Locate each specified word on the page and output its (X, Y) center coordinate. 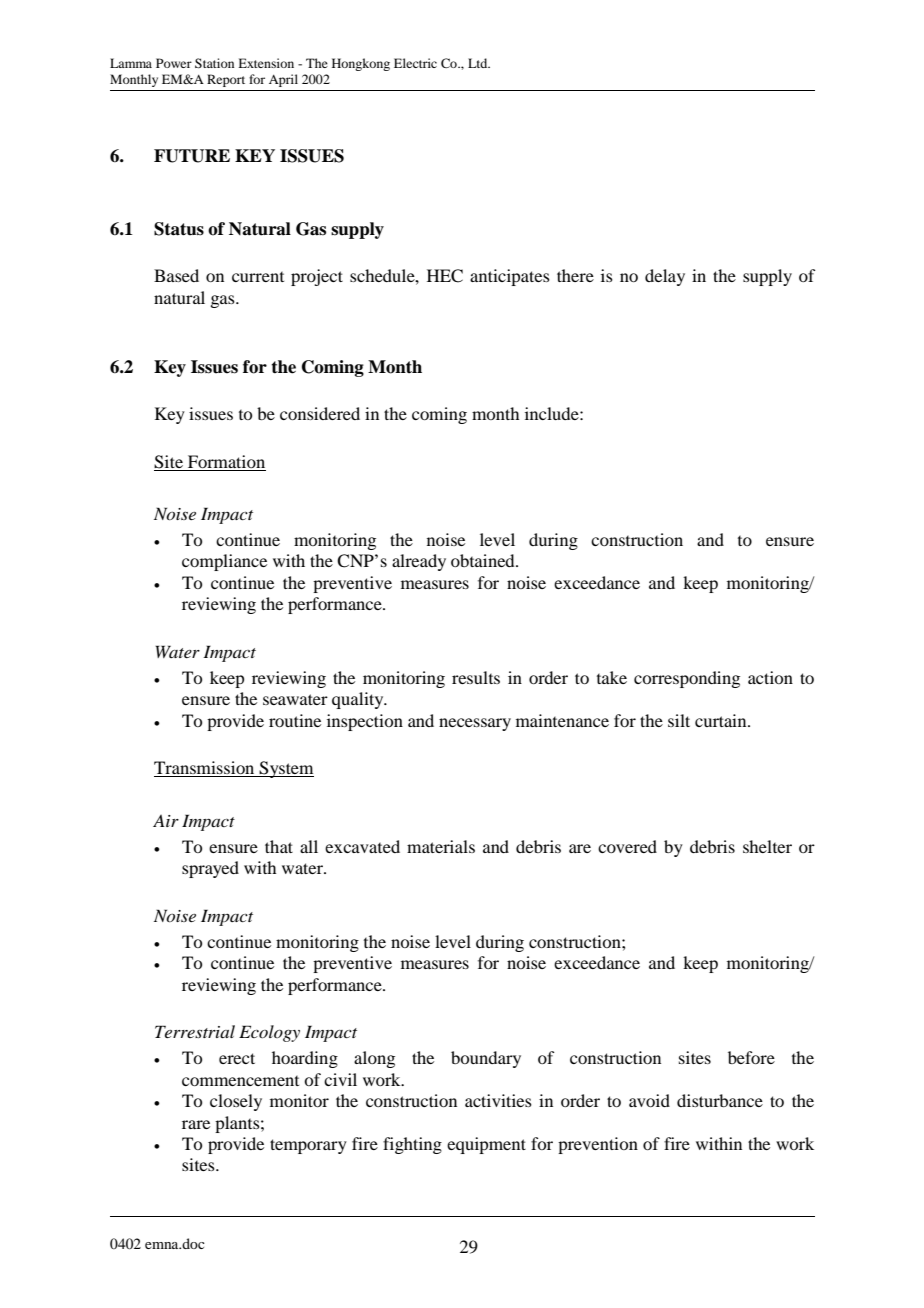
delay (665, 277)
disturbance (720, 1100)
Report (226, 80)
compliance (224, 562)
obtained (484, 560)
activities (498, 1100)
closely (236, 1102)
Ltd (479, 63)
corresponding (687, 679)
